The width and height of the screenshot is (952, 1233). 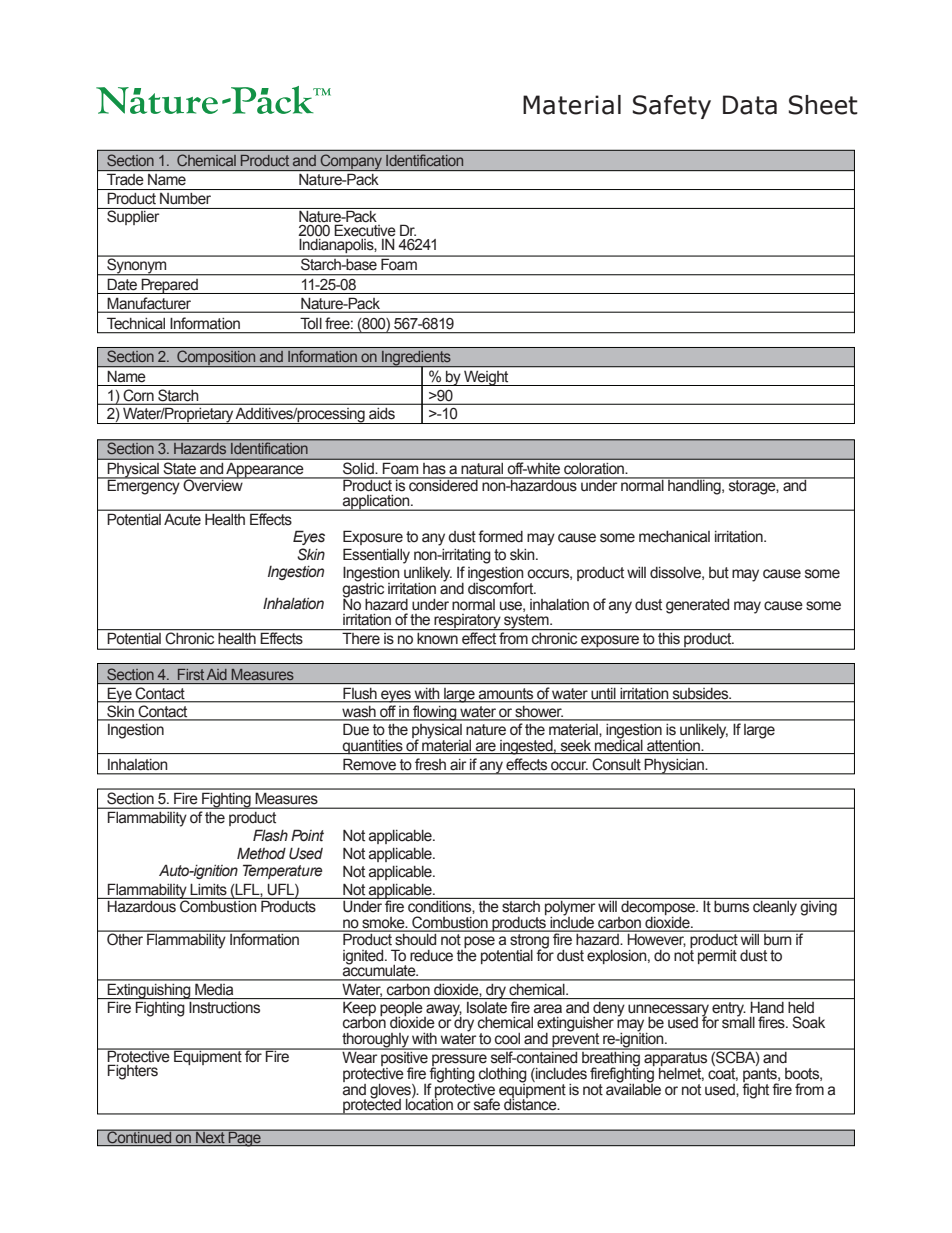 What do you see at coordinates (674, 537) in the screenshot?
I see `mechanical` at bounding box center [674, 537].
